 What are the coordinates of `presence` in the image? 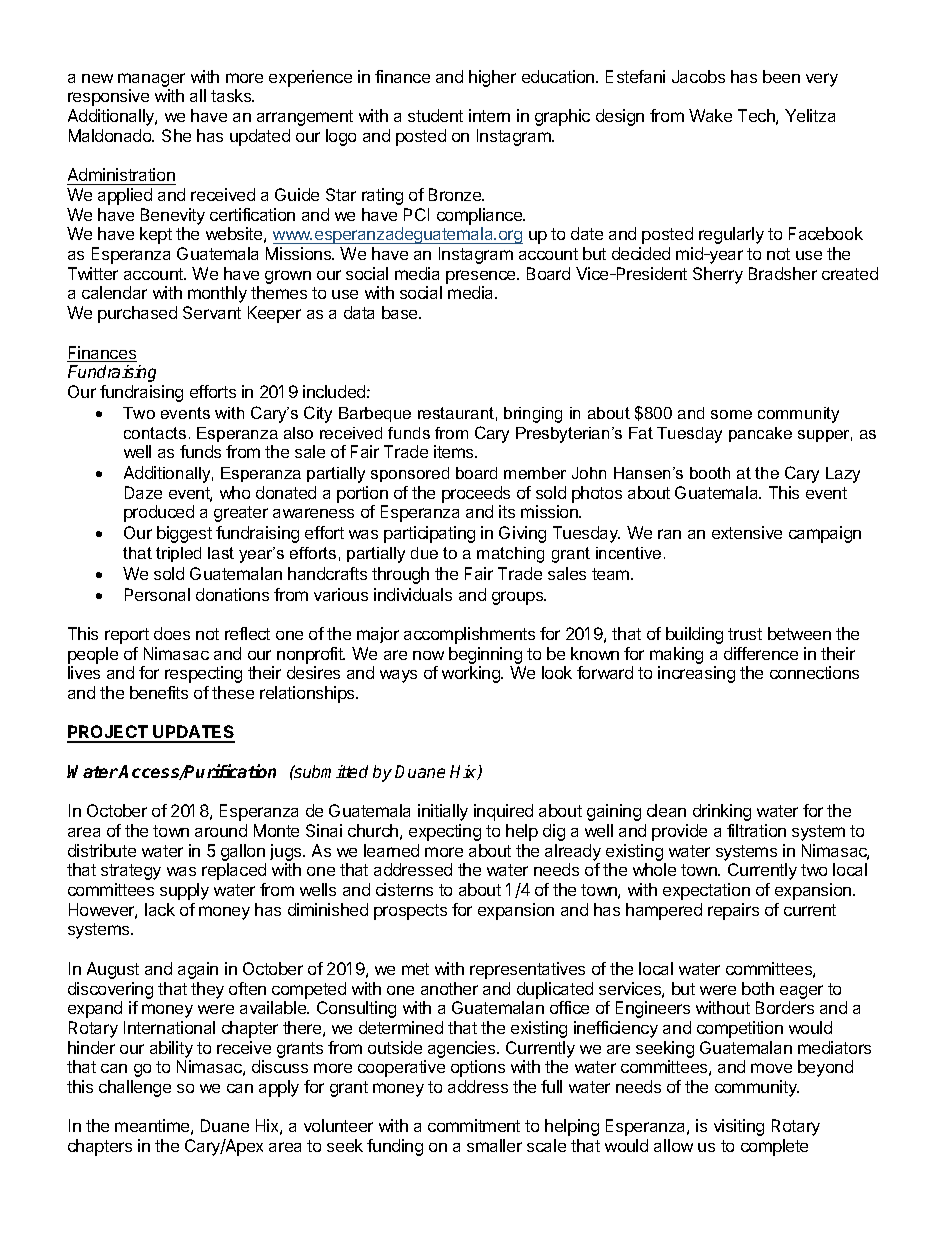 It's located at (482, 277).
